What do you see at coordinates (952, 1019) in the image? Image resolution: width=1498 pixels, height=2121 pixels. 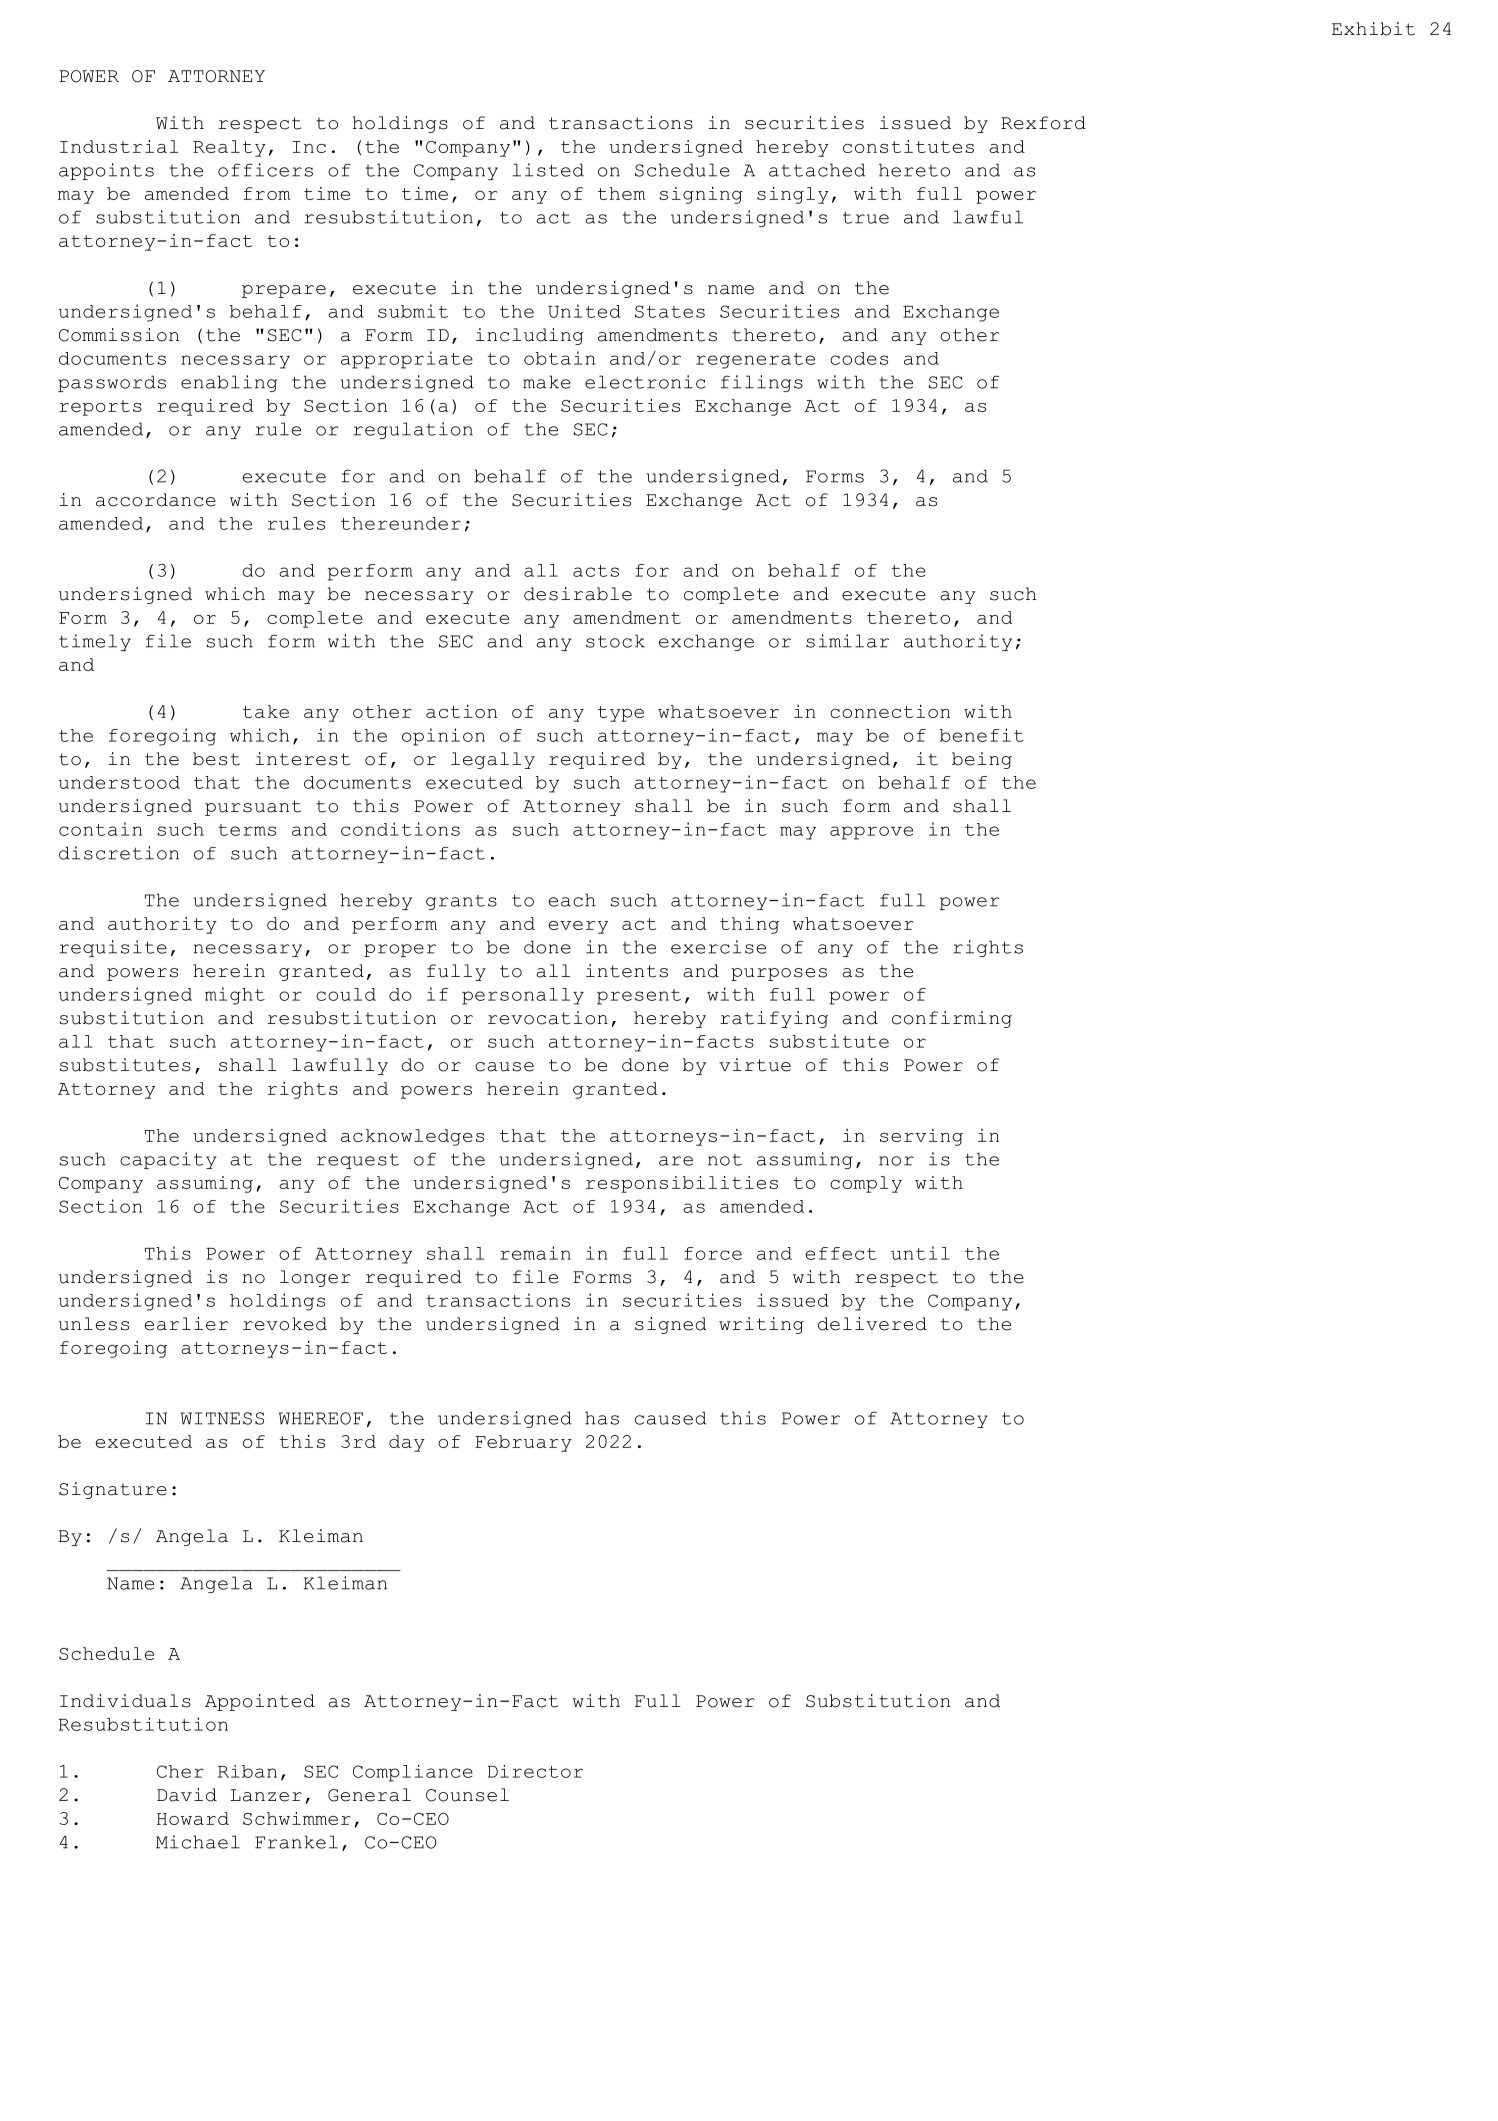 I see `confirming` at bounding box center [952, 1019].
